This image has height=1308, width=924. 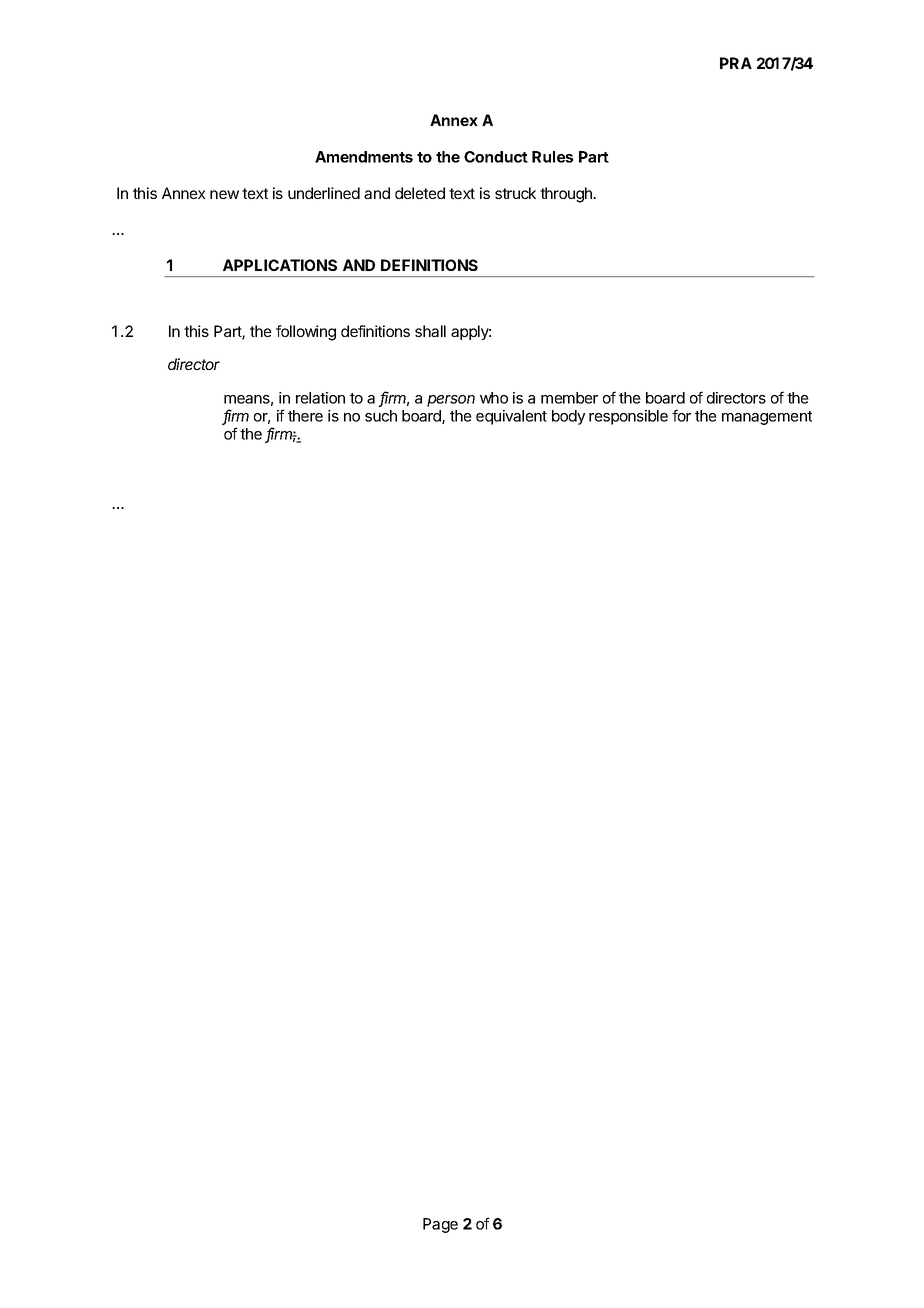 What do you see at coordinates (364, 157) in the image?
I see `Amendments` at bounding box center [364, 157].
